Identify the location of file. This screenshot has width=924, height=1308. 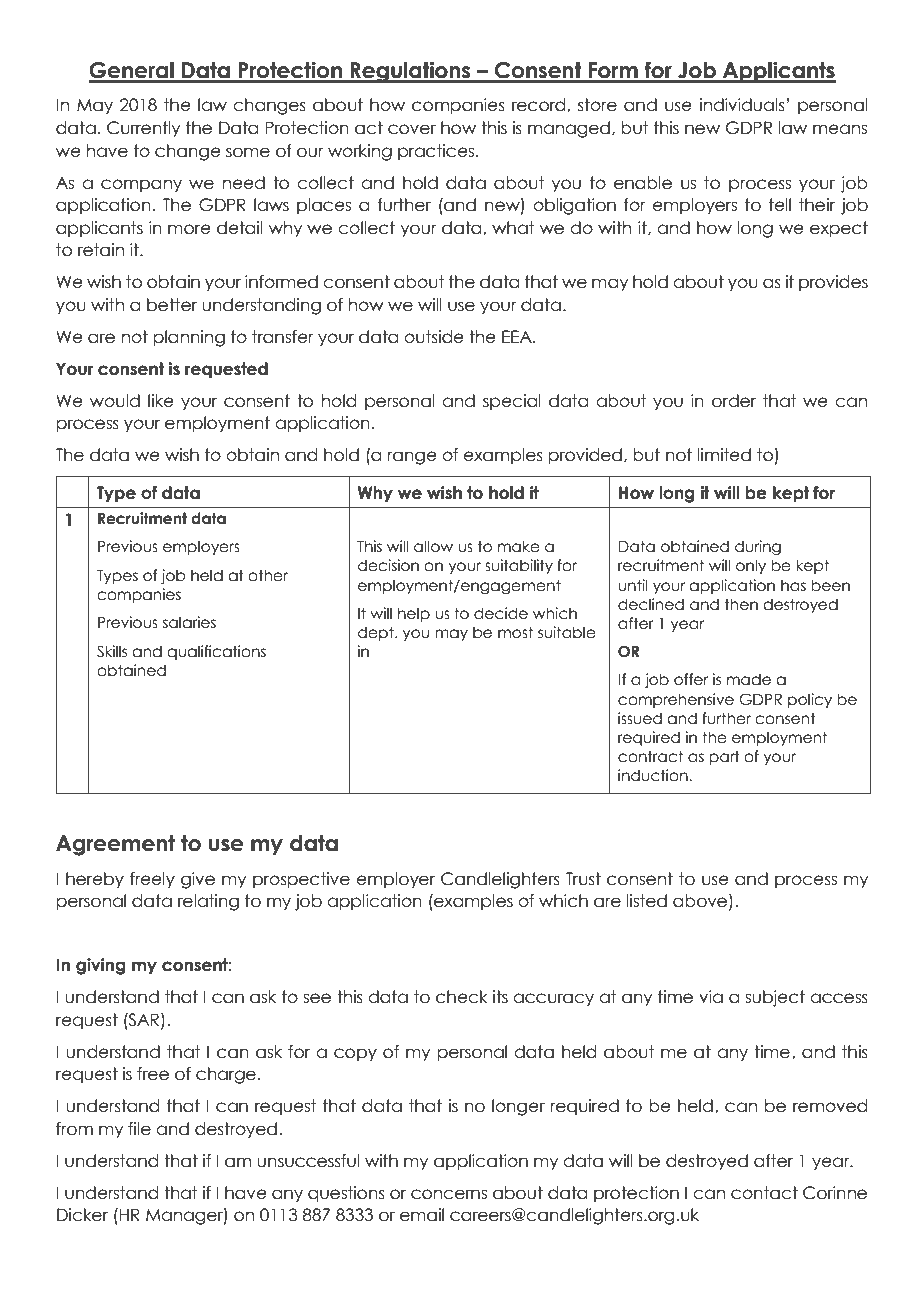
(139, 1129).
